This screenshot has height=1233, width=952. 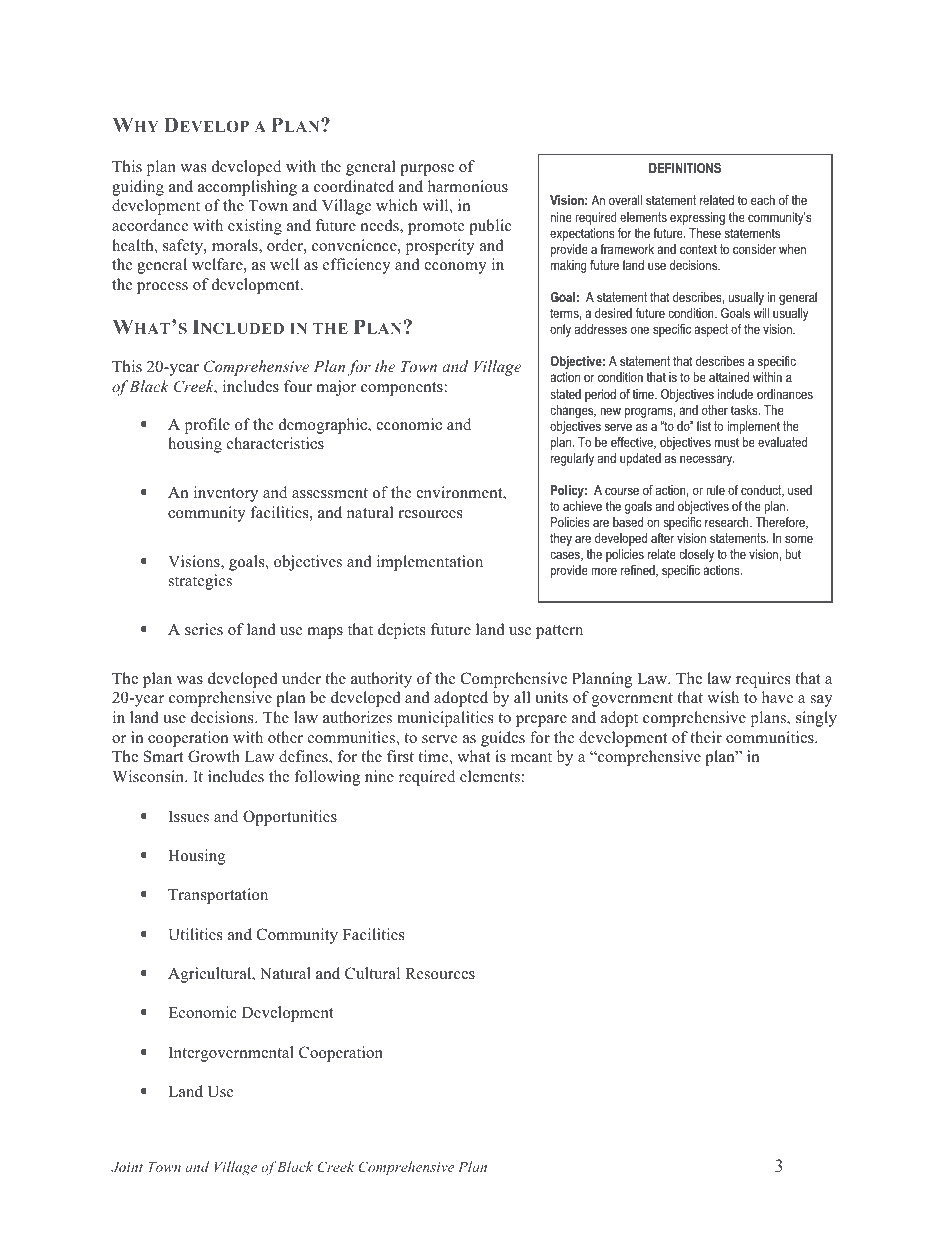 What do you see at coordinates (127, 1167) in the screenshot?
I see `Joint` at bounding box center [127, 1167].
